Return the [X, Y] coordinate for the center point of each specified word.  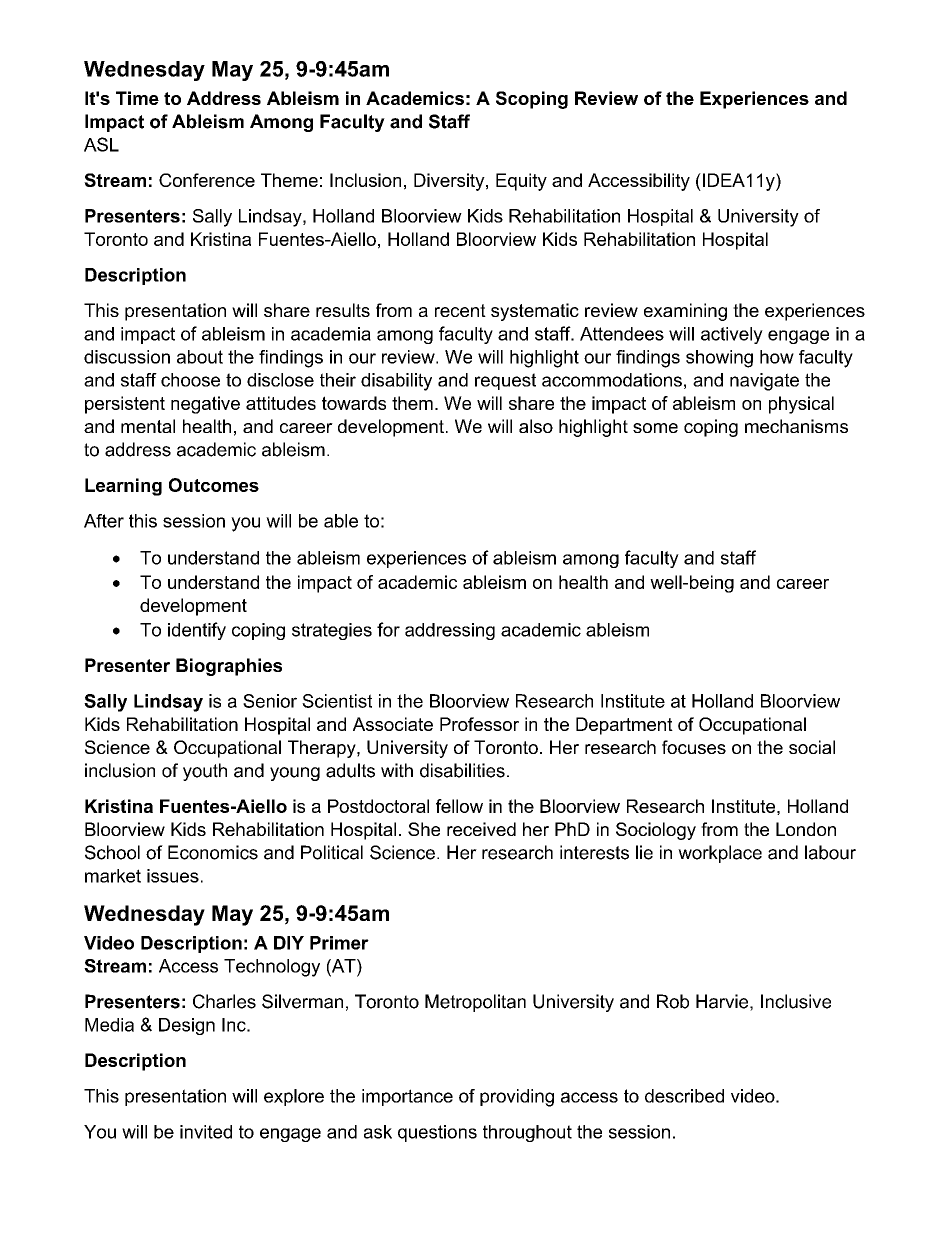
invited [206, 1132]
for [388, 629]
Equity [521, 182]
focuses [694, 747]
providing [517, 1098]
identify [197, 631]
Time [137, 98]
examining [685, 312]
